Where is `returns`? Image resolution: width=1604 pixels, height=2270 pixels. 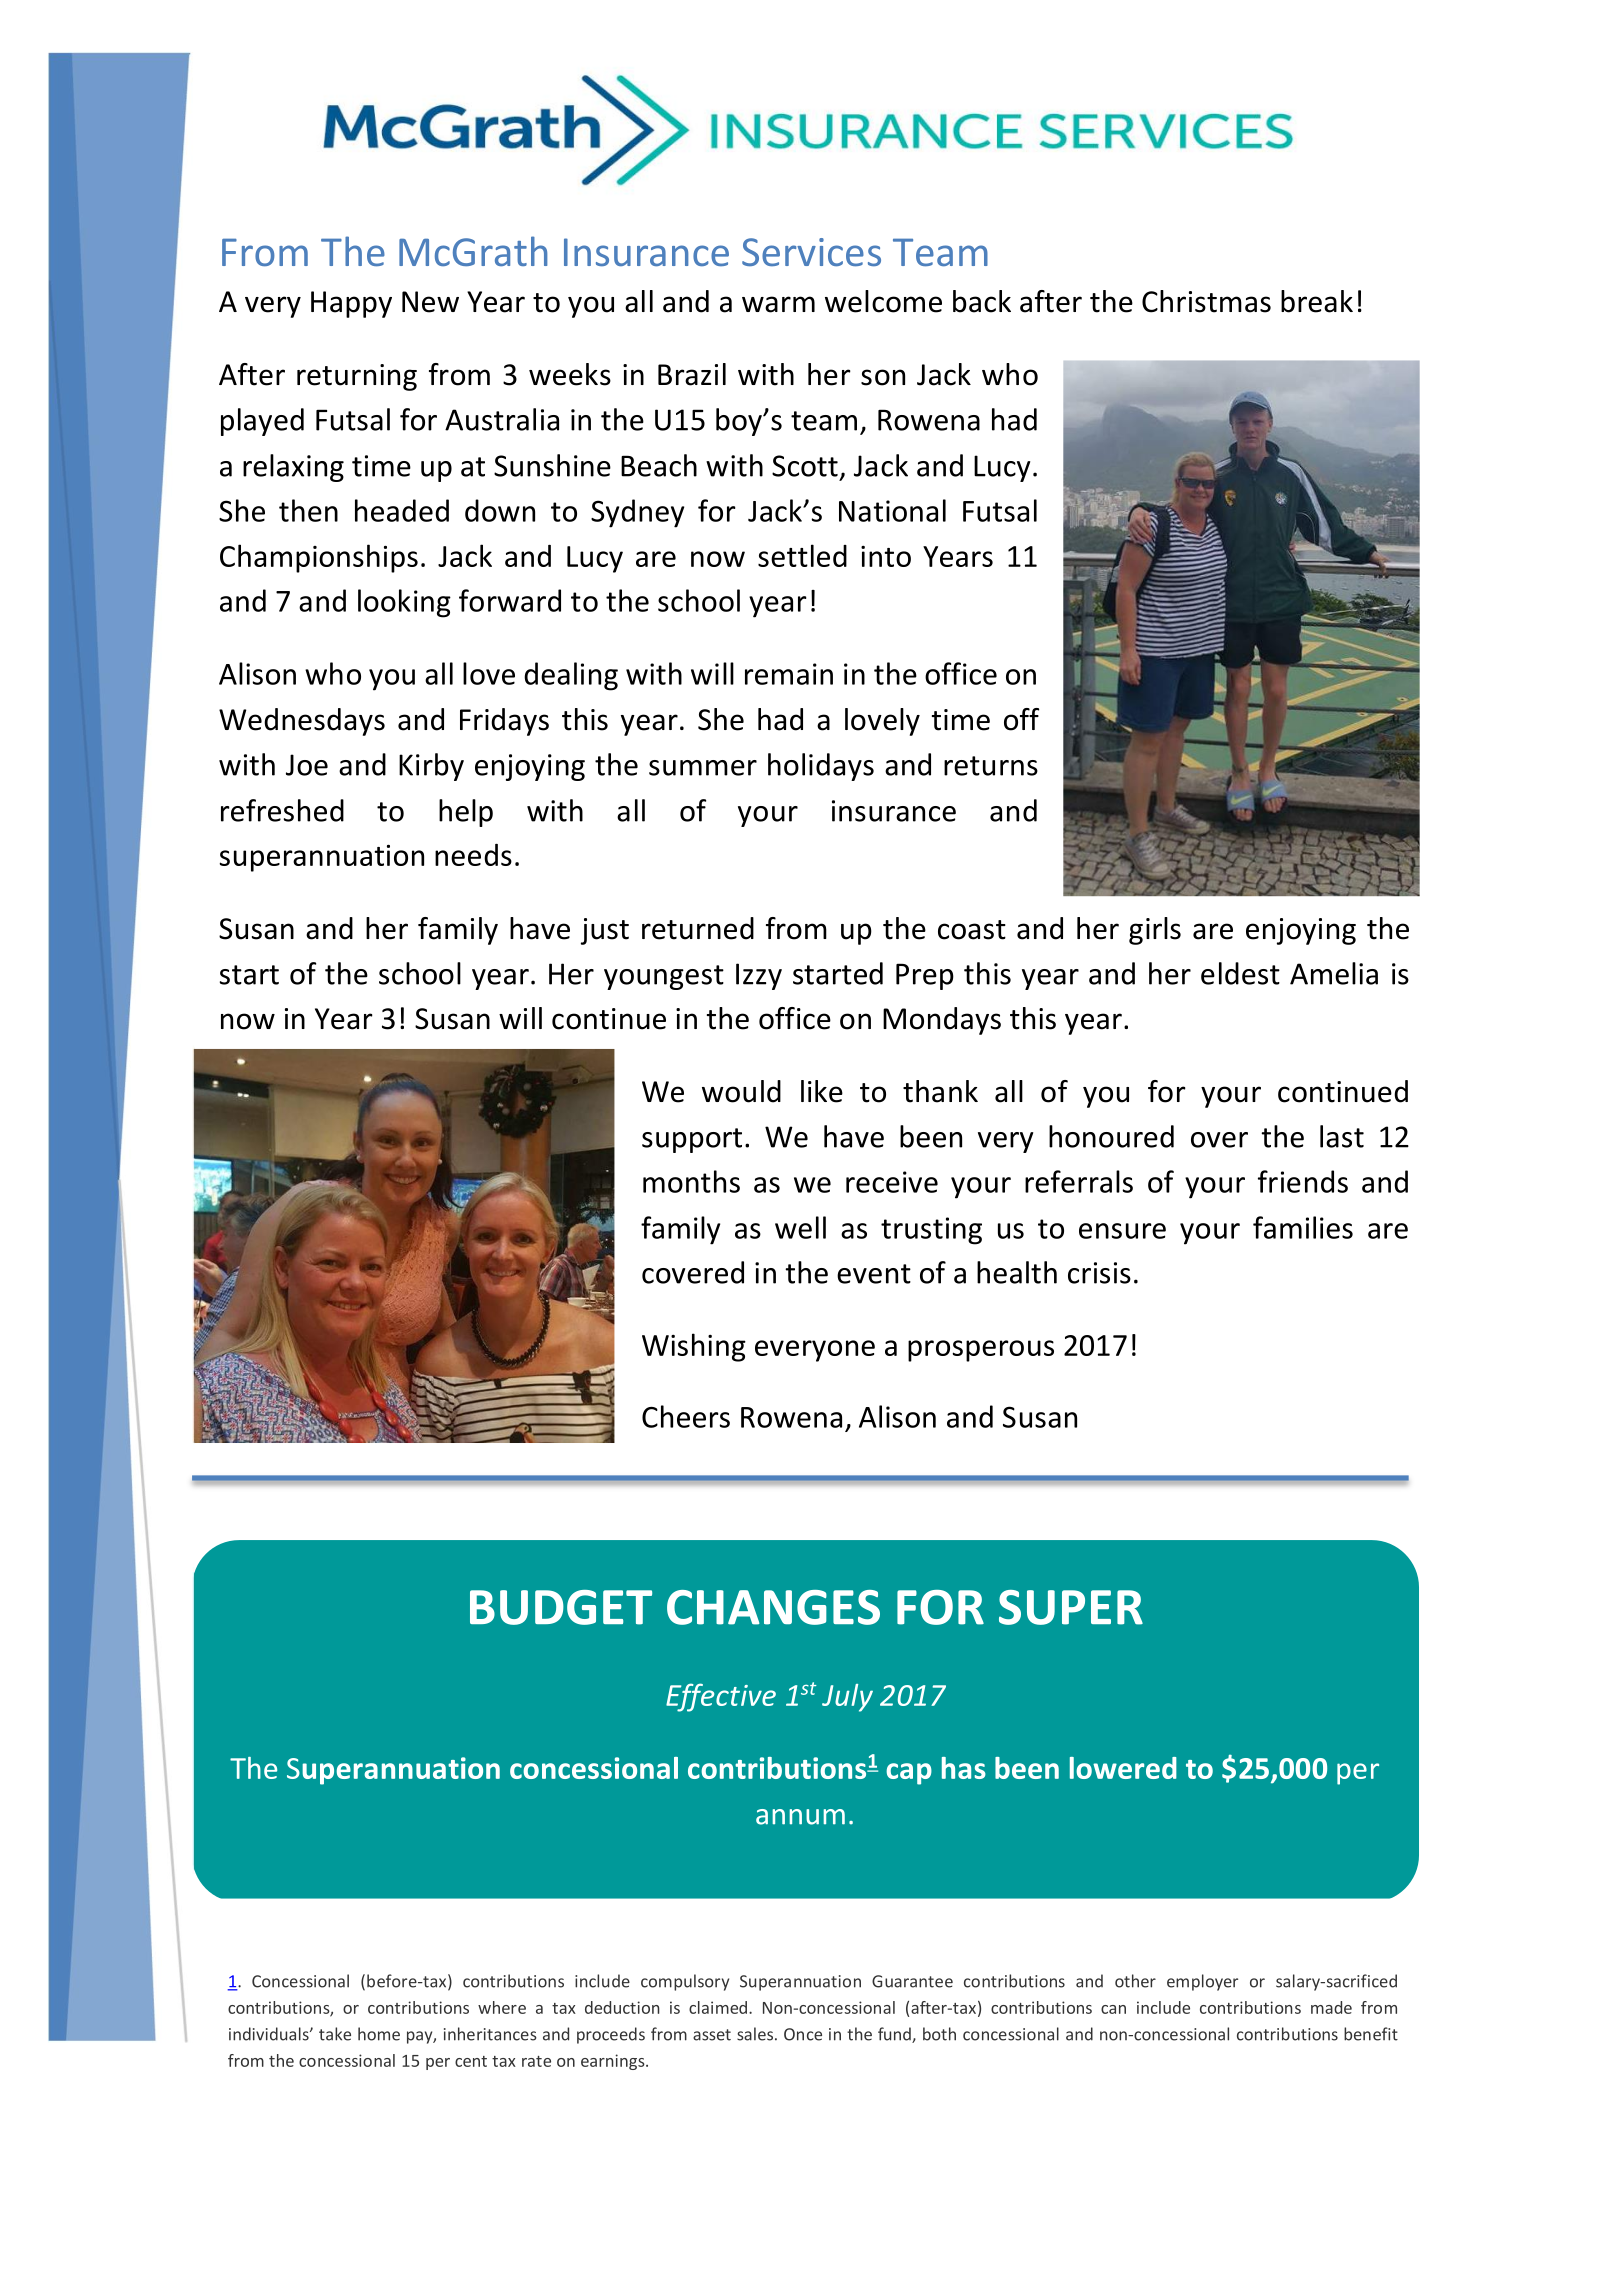 returns is located at coordinates (991, 766).
